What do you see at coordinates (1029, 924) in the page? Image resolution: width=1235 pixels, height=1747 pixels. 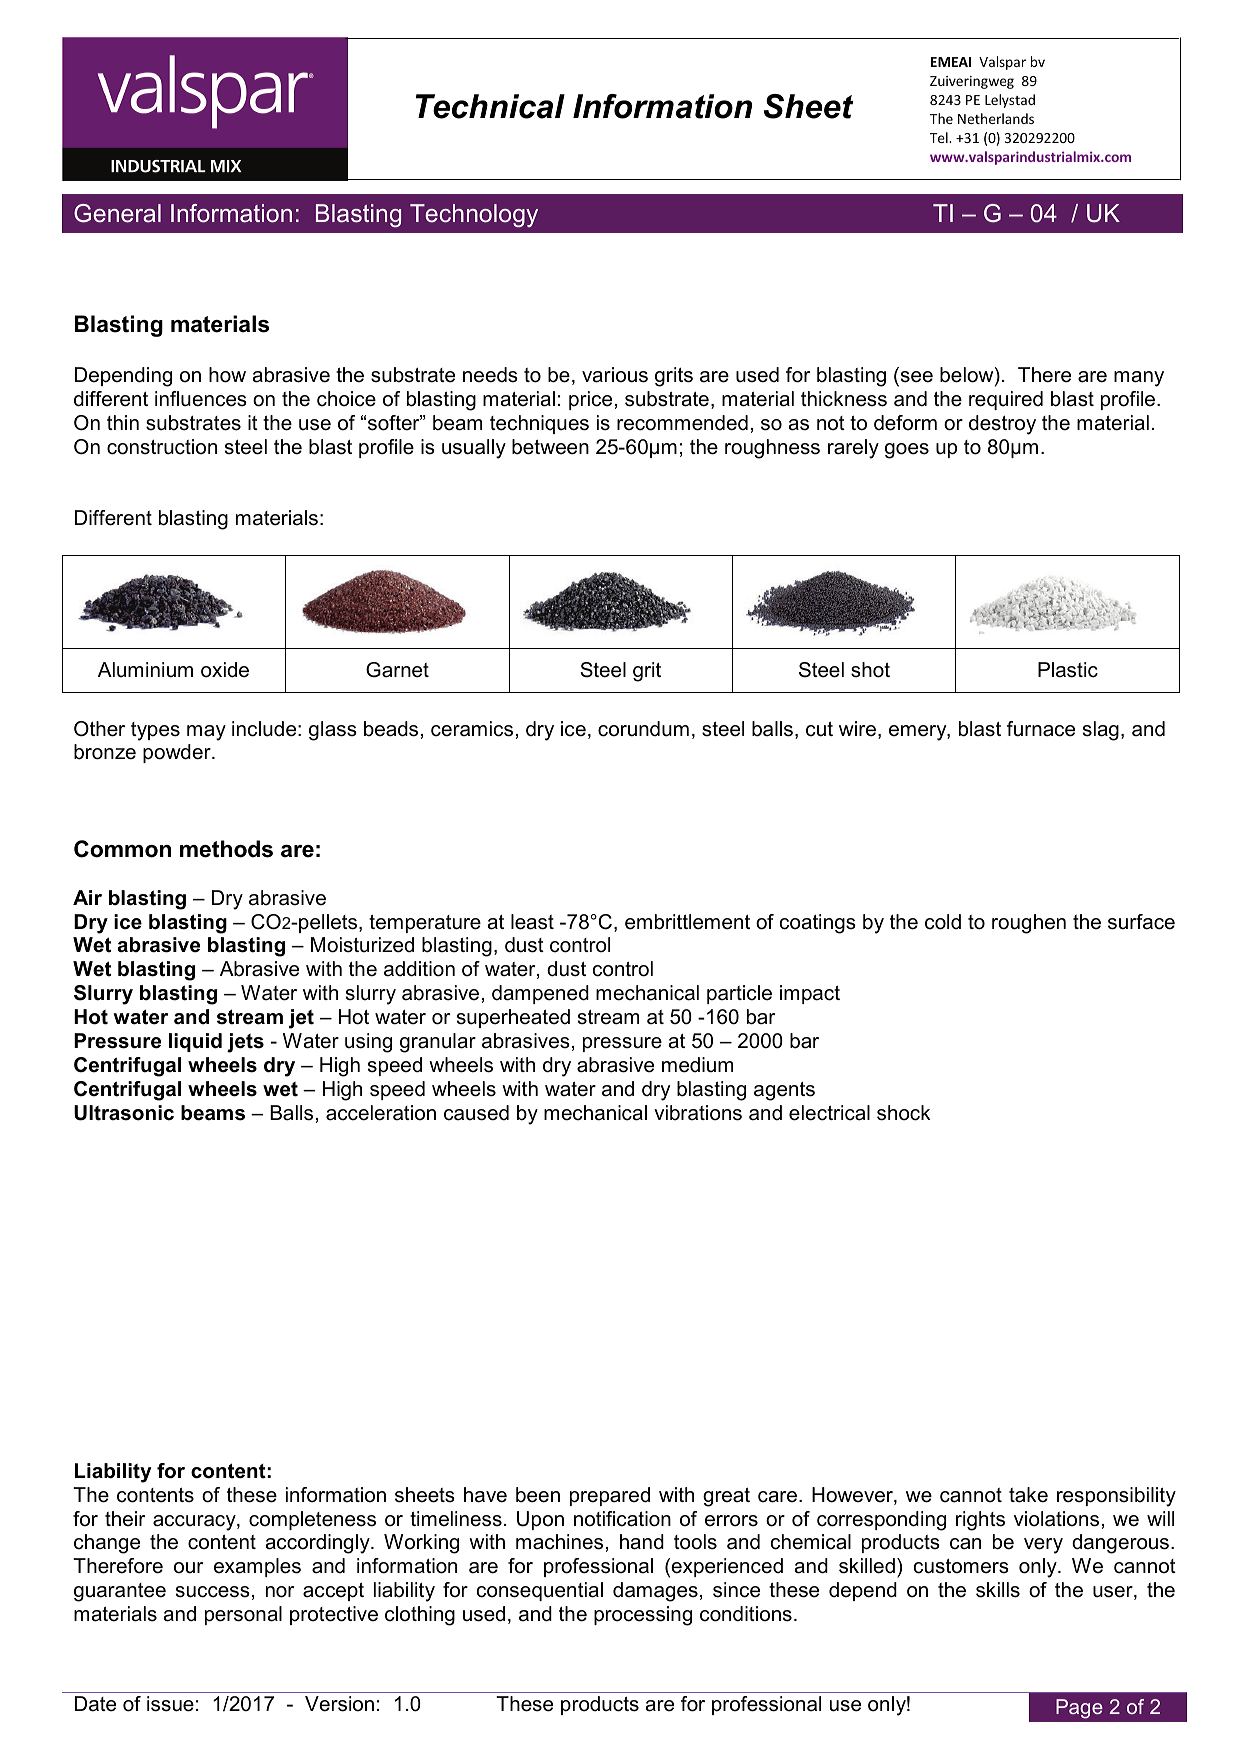 I see `roughen` at bounding box center [1029, 924].
